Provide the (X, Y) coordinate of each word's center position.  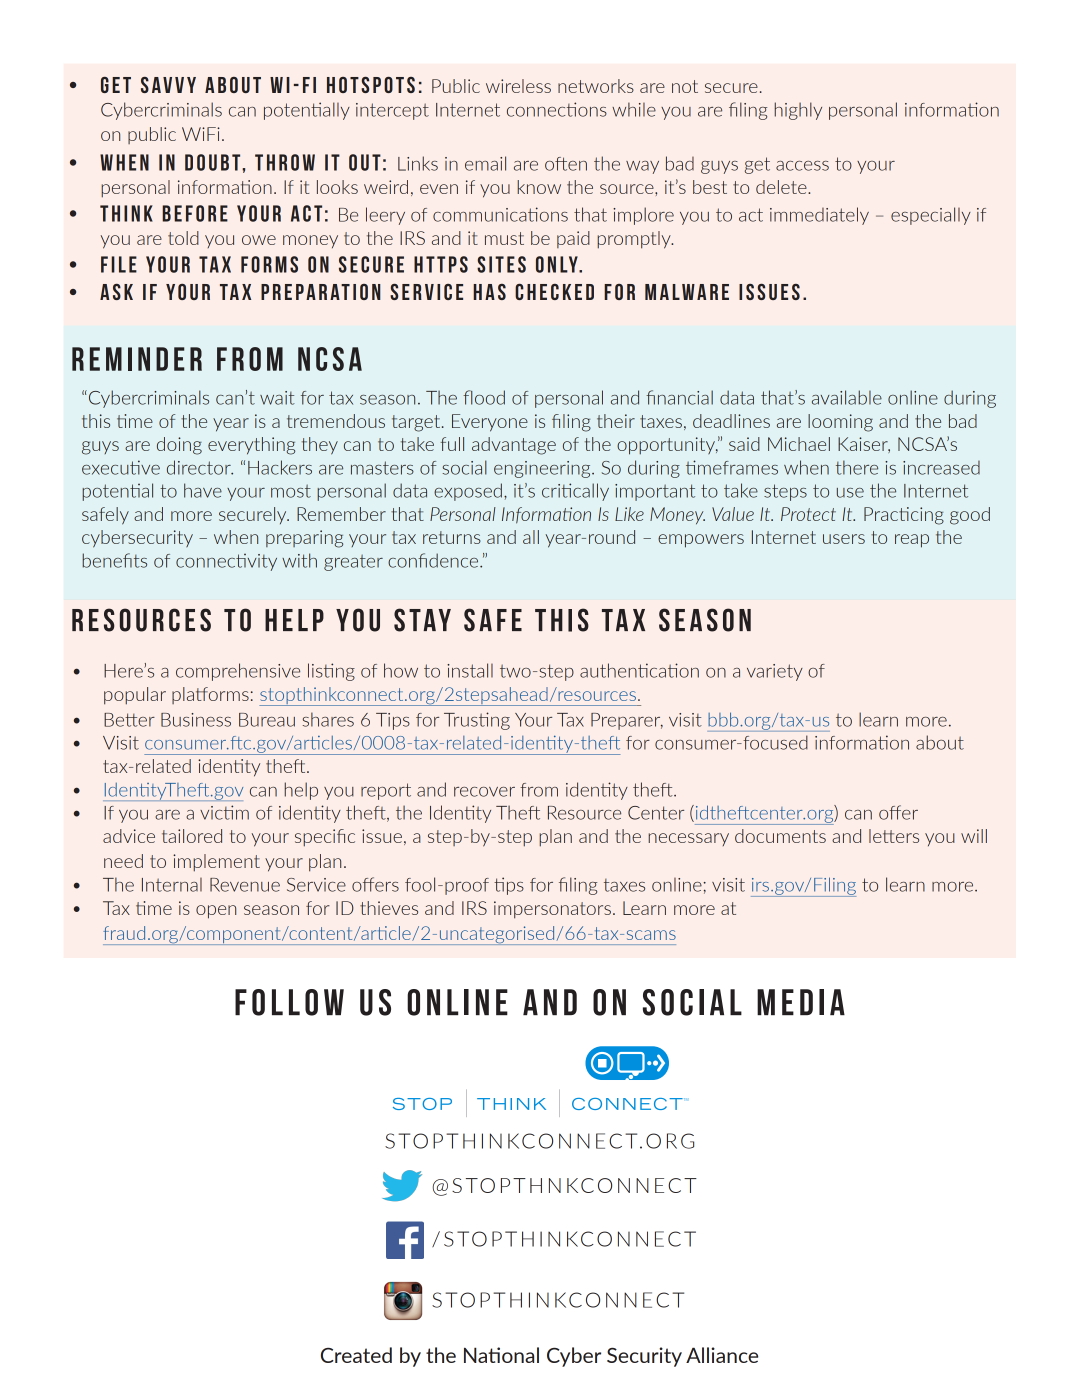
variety (775, 672)
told (183, 238)
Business (196, 720)
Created (356, 1355)
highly (798, 111)
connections (557, 109)
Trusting (477, 721)
